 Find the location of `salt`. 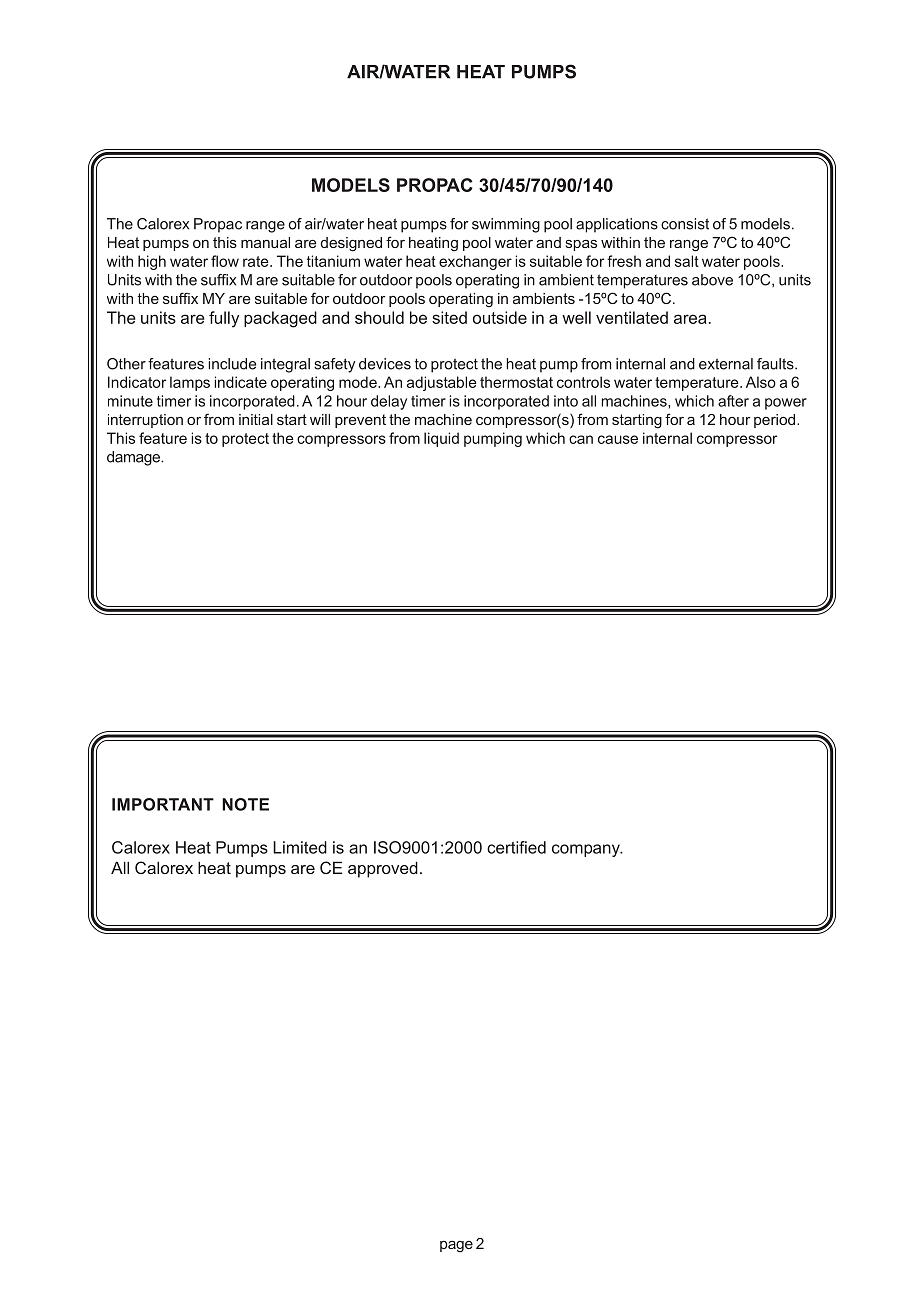

salt is located at coordinates (687, 261).
